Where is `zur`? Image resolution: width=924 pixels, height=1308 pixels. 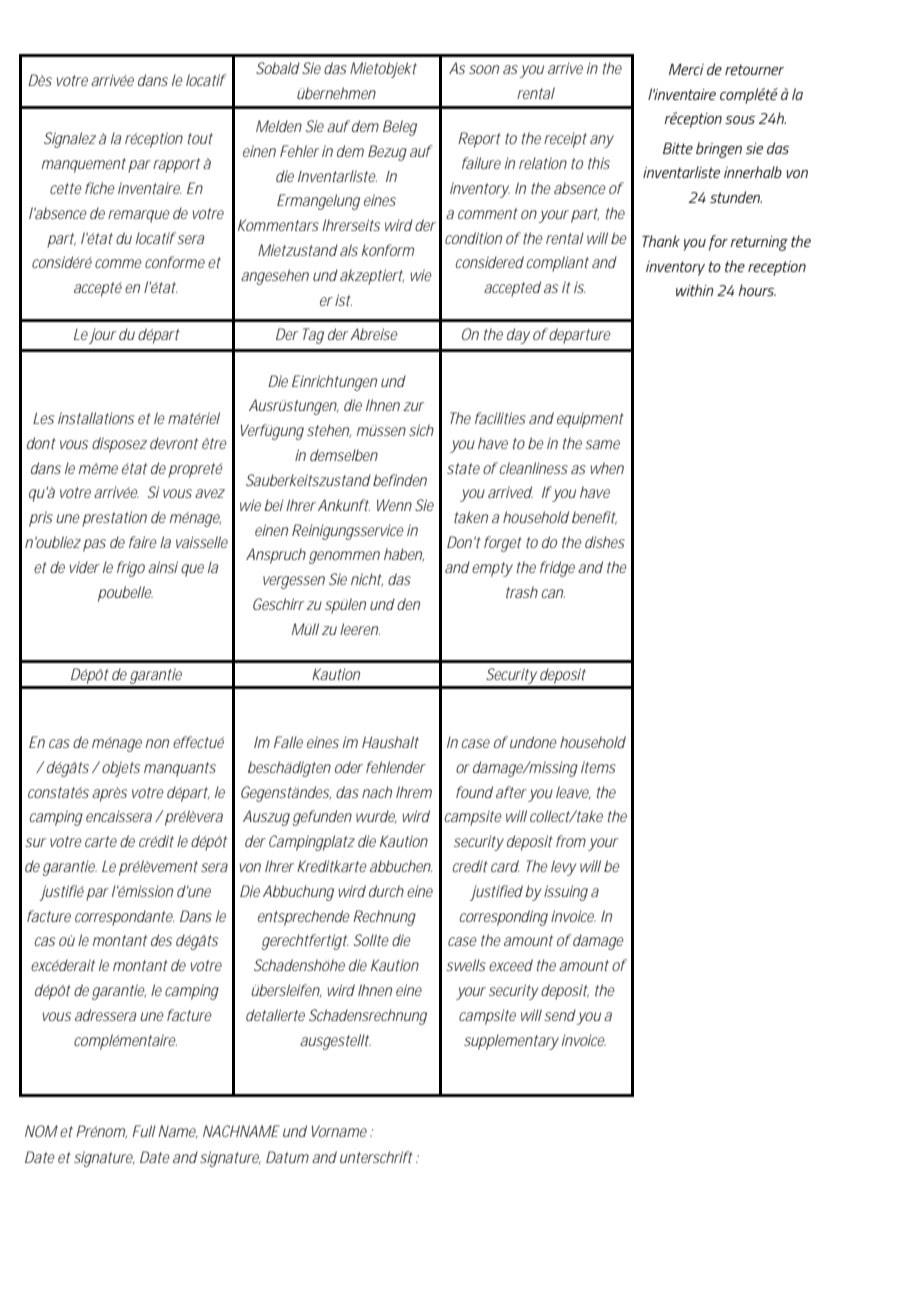
zur is located at coordinates (413, 406).
